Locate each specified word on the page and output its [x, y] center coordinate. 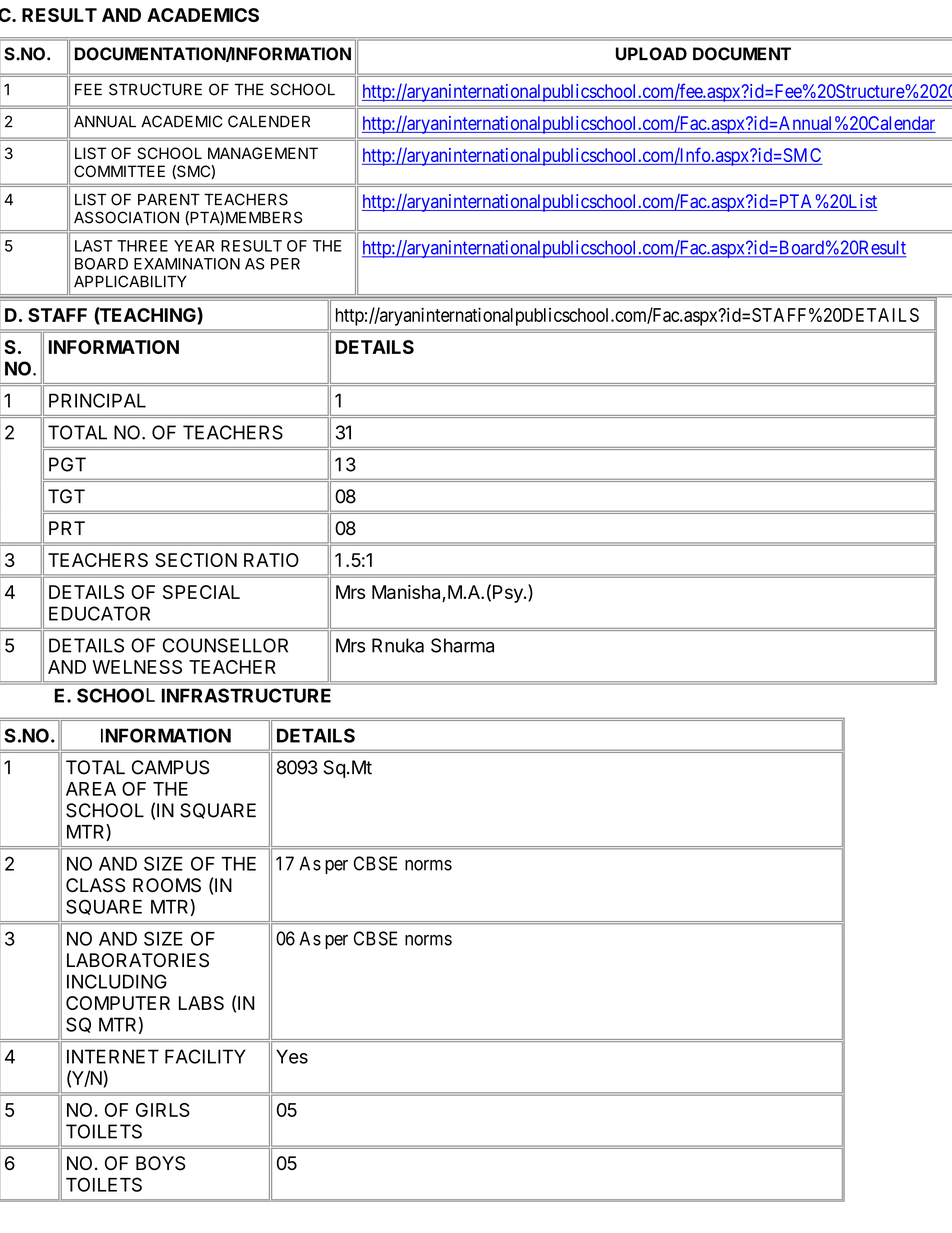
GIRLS [163, 1110]
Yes [292, 1056]
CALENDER [269, 121]
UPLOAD [651, 54]
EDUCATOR [99, 613]
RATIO [271, 560]
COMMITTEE [119, 171]
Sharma [462, 645]
